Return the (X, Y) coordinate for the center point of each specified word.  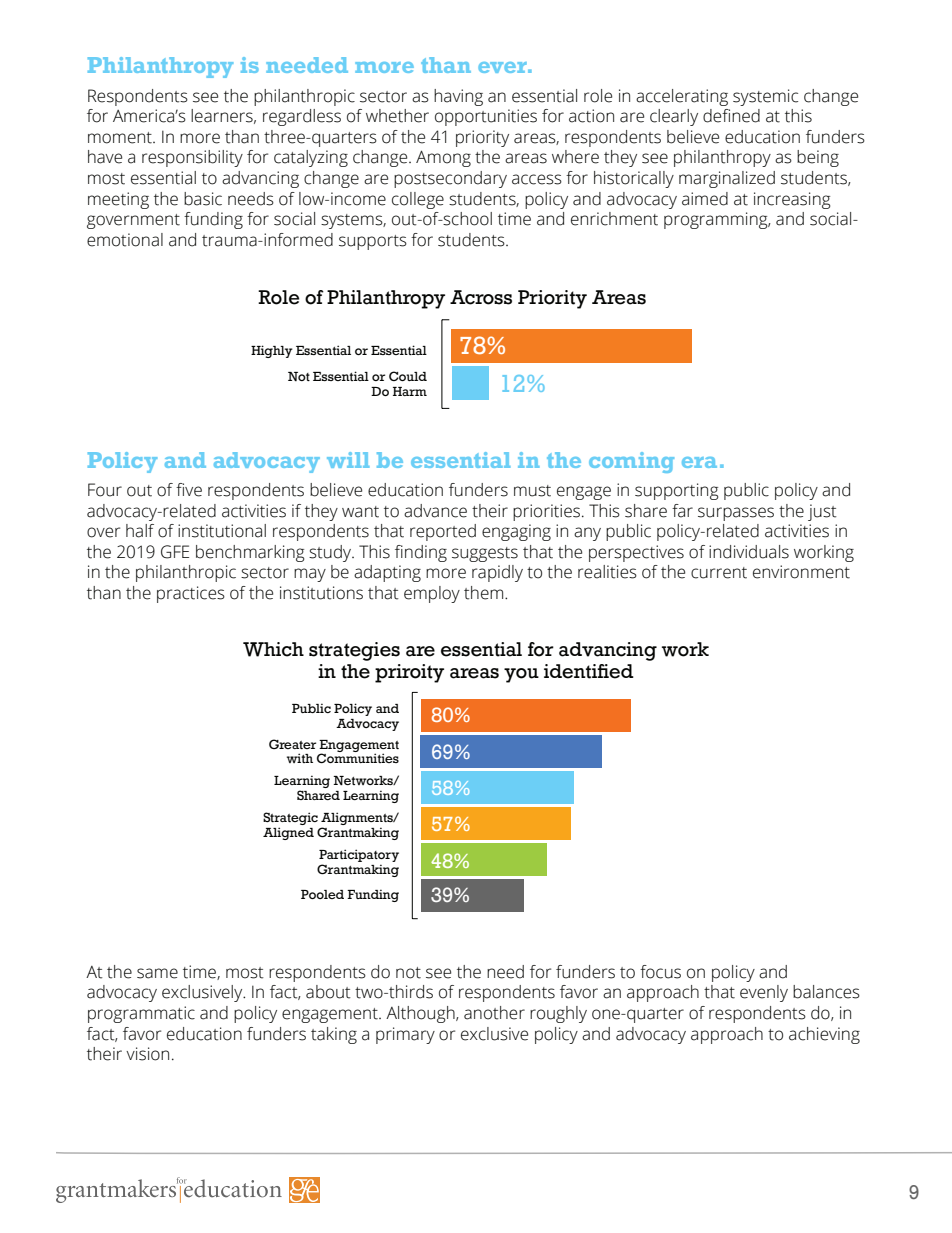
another (494, 1013)
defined (731, 116)
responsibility (192, 158)
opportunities (486, 117)
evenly (764, 993)
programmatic (141, 1014)
